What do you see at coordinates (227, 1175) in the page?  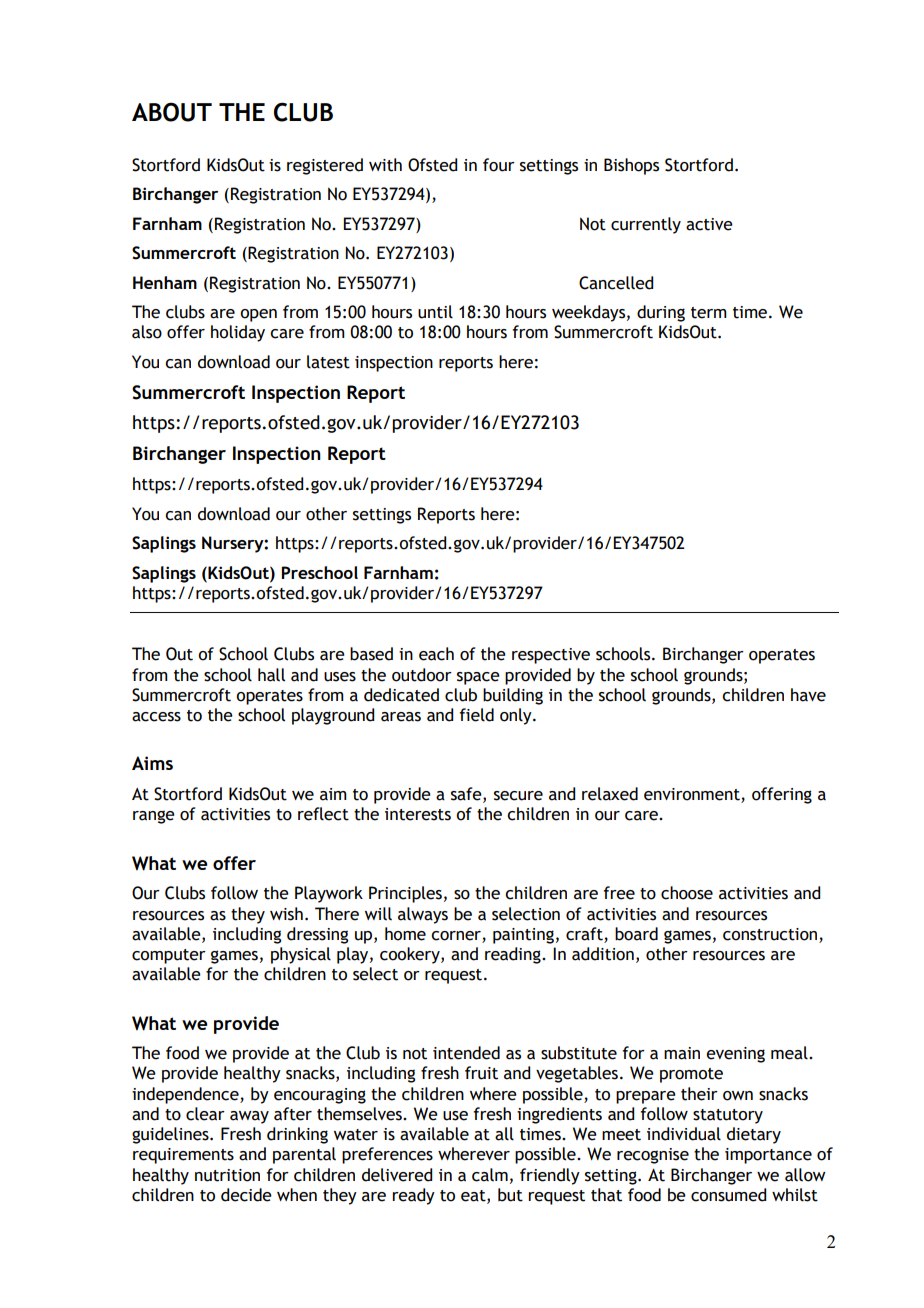 I see `nutrition` at bounding box center [227, 1175].
